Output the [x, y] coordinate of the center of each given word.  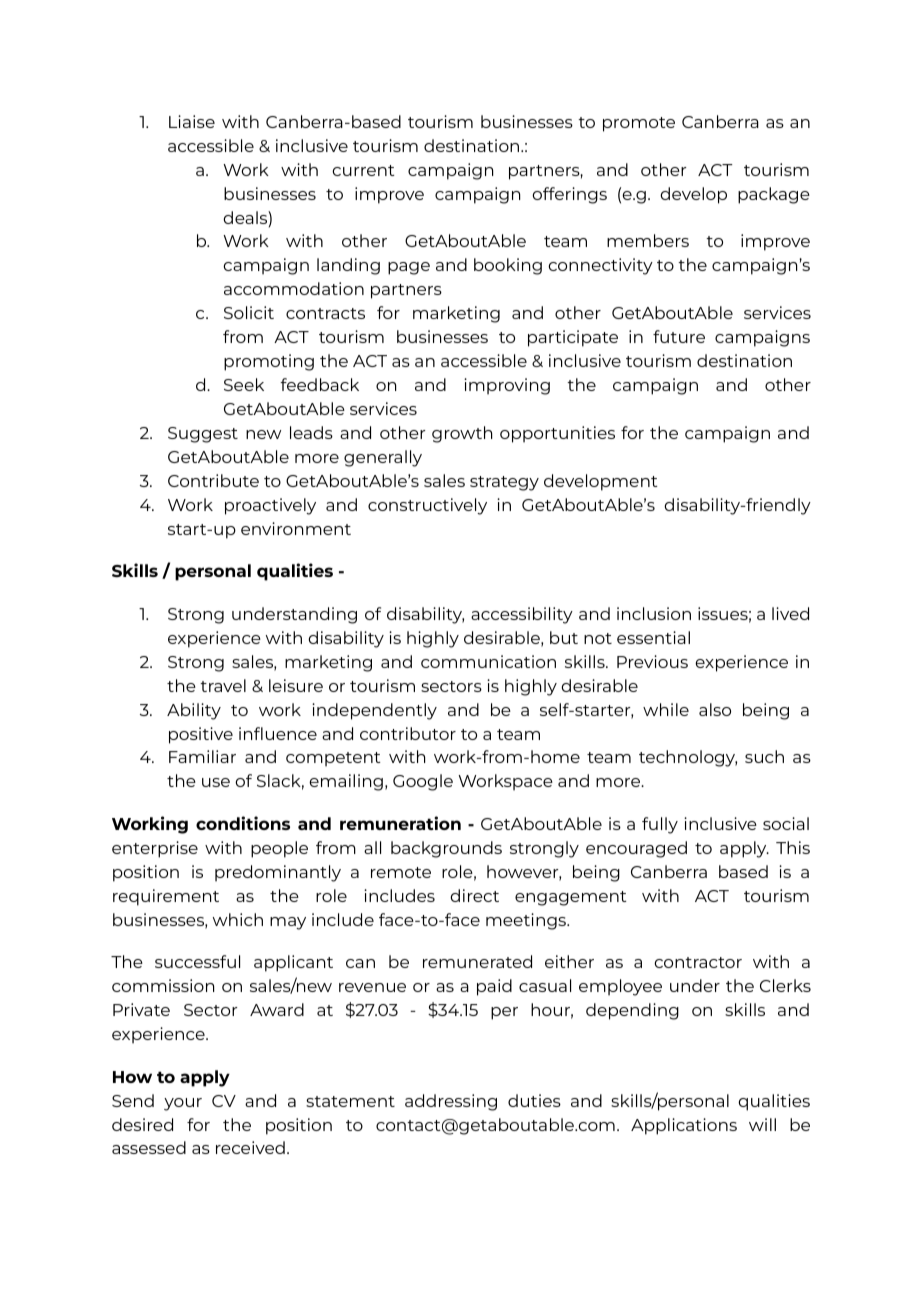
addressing [451, 1102]
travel [223, 685]
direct [474, 895]
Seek [244, 384]
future [679, 336]
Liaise [192, 121]
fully [660, 825]
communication [488, 661]
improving [507, 386]
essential [653, 637]
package [774, 195]
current [363, 170]
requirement [166, 897]
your [183, 1104]
